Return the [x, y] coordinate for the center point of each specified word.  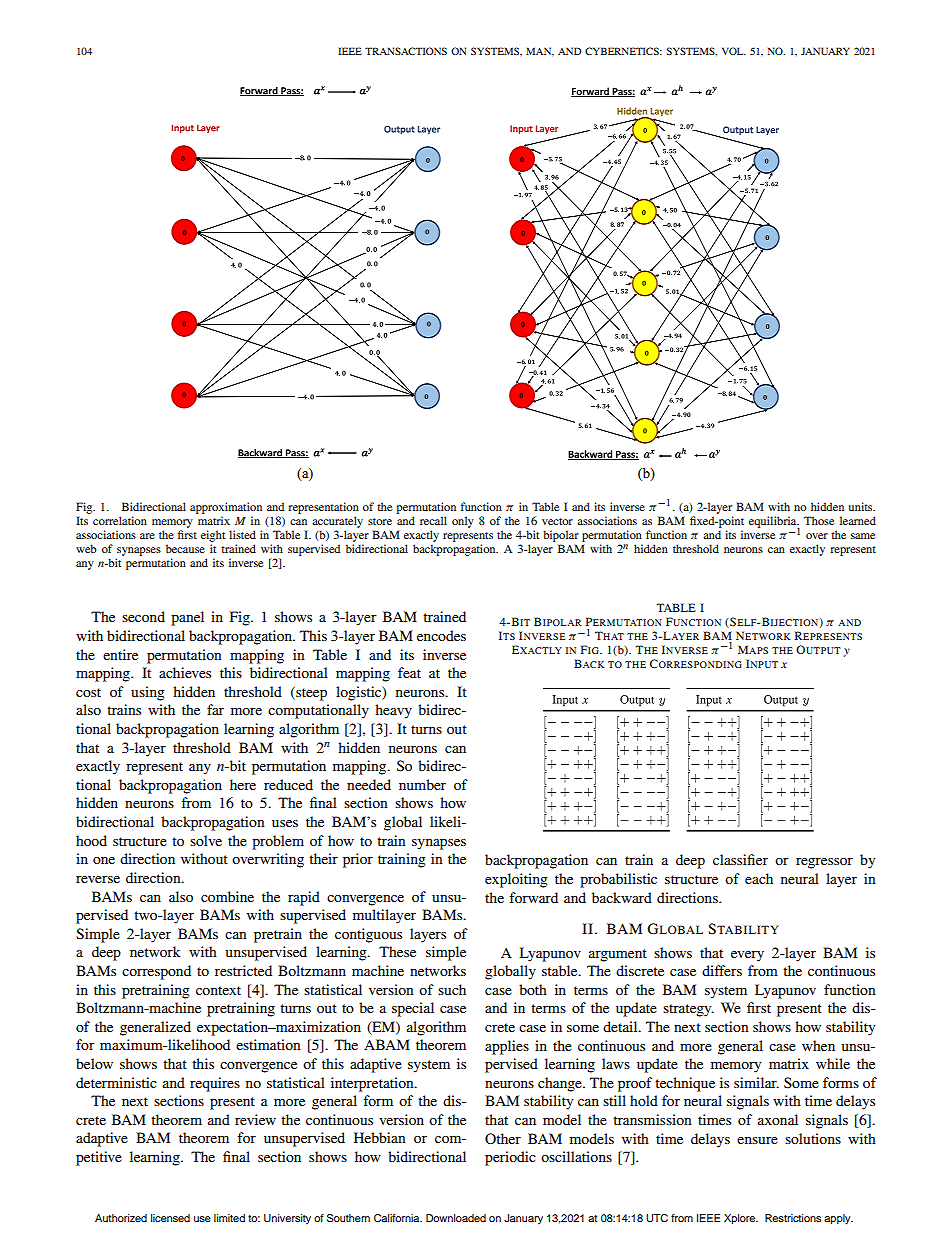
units [861, 506]
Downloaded [456, 1218]
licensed [170, 1218]
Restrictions [793, 1218]
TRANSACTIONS [406, 51]
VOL [734, 51]
